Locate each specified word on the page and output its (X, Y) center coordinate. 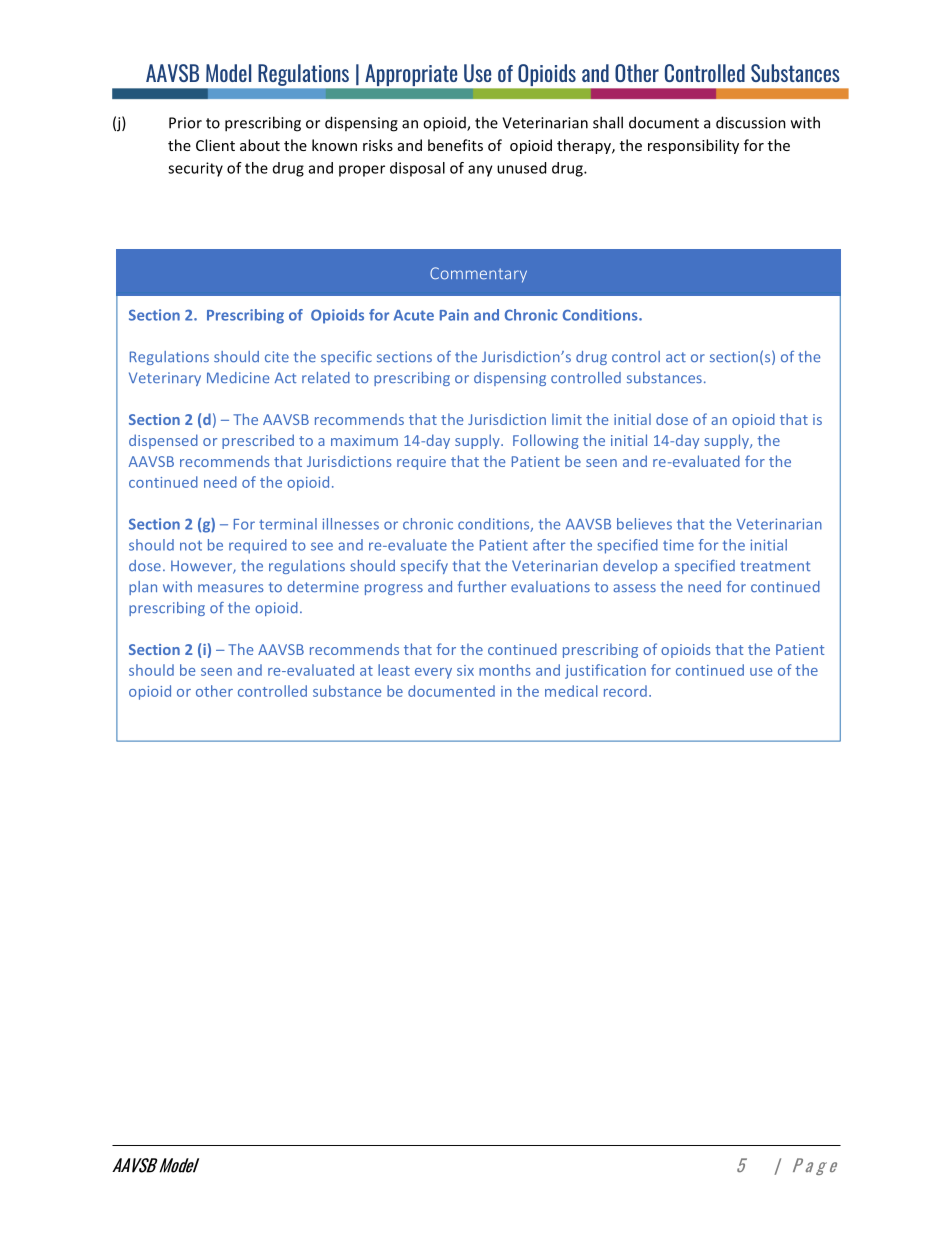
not (191, 545)
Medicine (238, 378)
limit (567, 419)
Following (546, 441)
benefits (455, 145)
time (678, 545)
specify (424, 567)
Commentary (478, 275)
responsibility (693, 146)
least (394, 670)
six (465, 670)
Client (215, 145)
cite (277, 357)
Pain (454, 315)
